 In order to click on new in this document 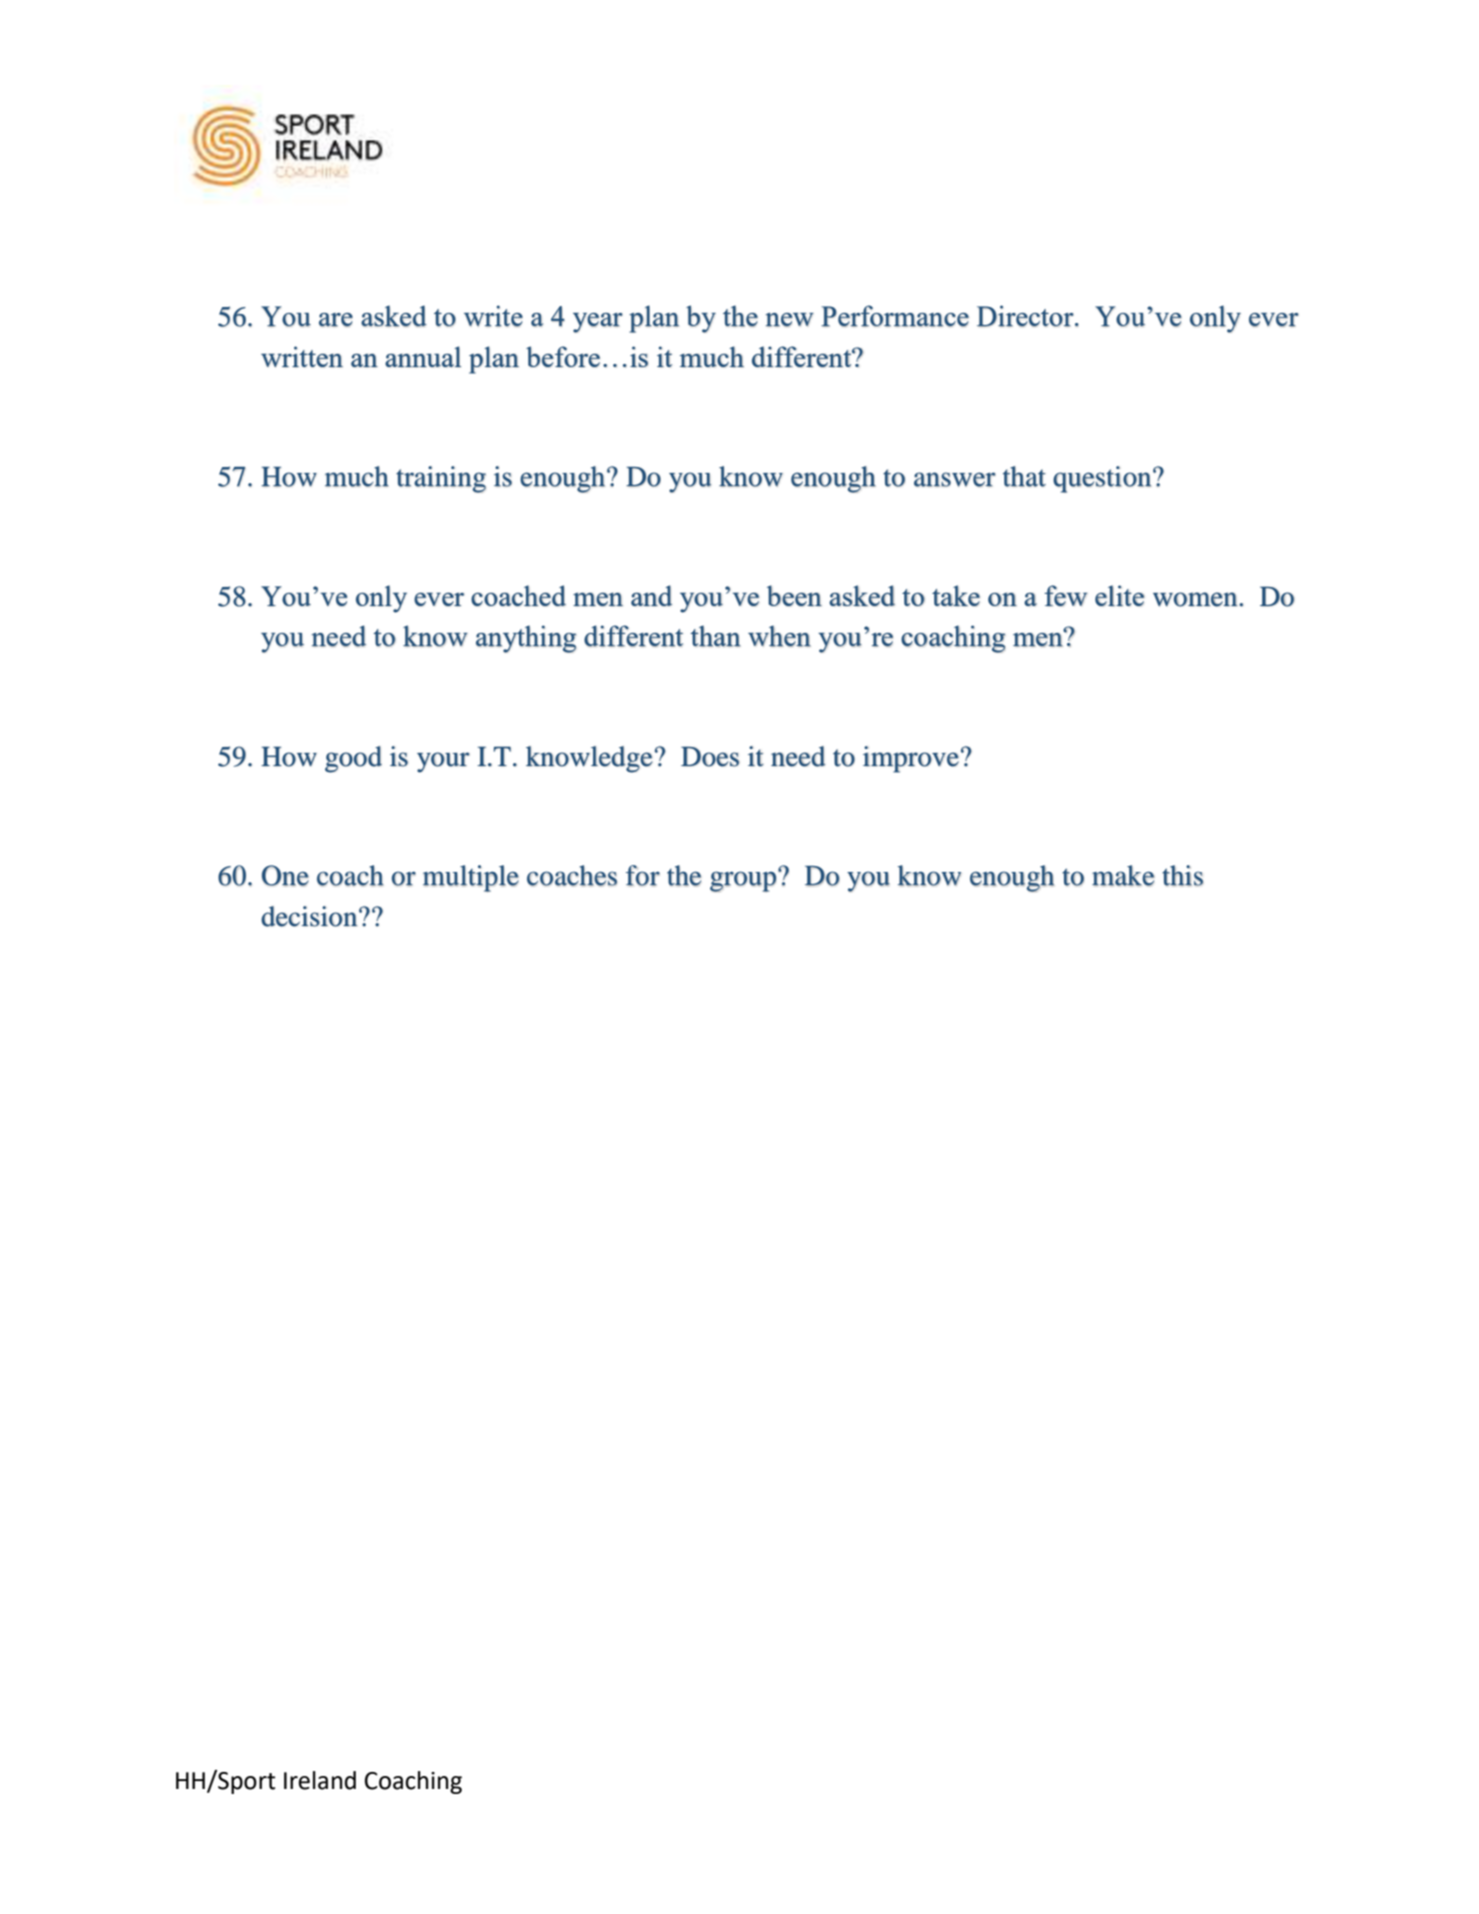, I will do `click(789, 320)`.
